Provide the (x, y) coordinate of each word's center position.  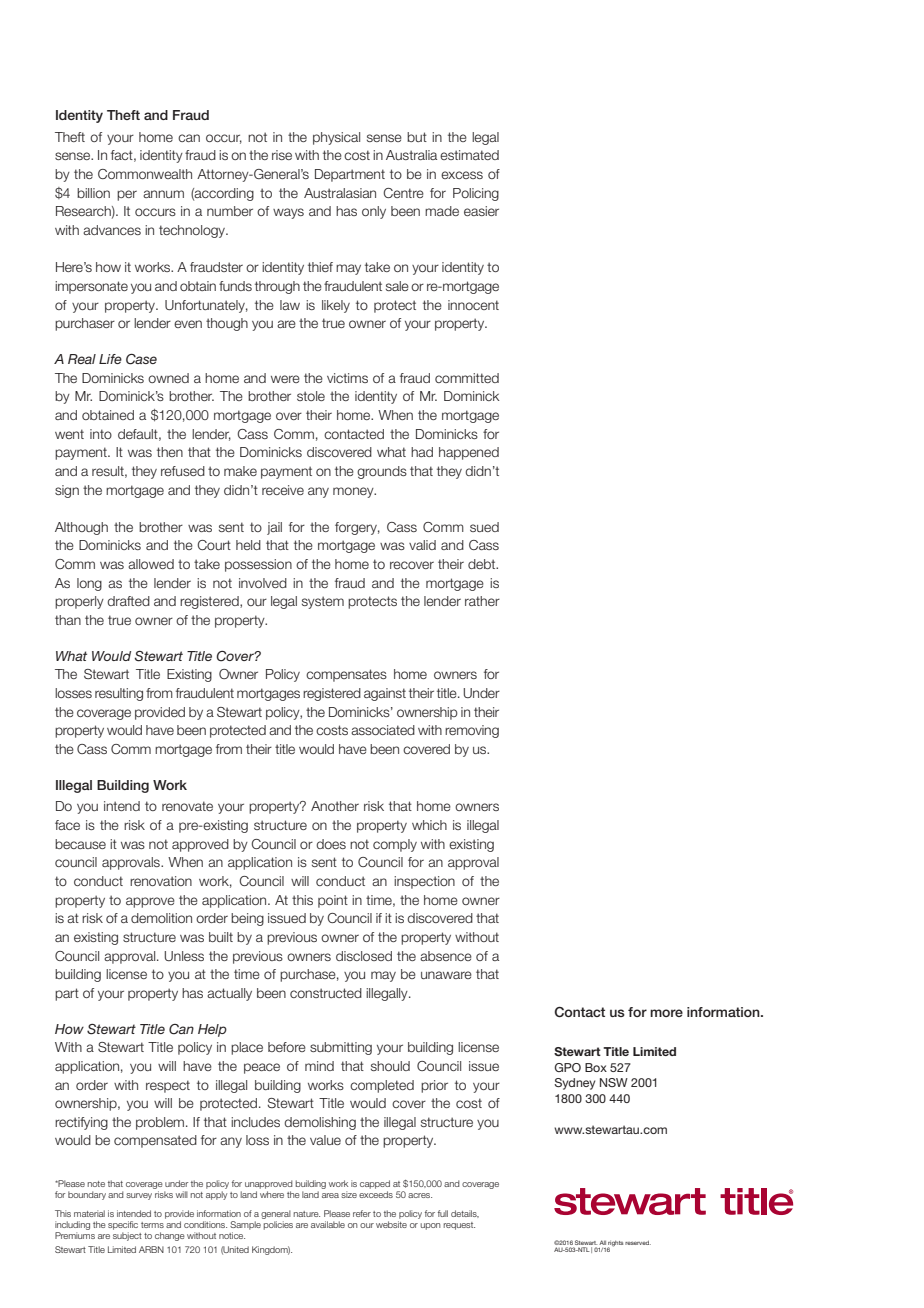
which (429, 825)
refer (362, 1213)
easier (481, 211)
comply (395, 845)
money (354, 492)
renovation (161, 881)
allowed (151, 564)
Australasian (340, 193)
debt (483, 564)
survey (139, 1196)
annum (163, 194)
